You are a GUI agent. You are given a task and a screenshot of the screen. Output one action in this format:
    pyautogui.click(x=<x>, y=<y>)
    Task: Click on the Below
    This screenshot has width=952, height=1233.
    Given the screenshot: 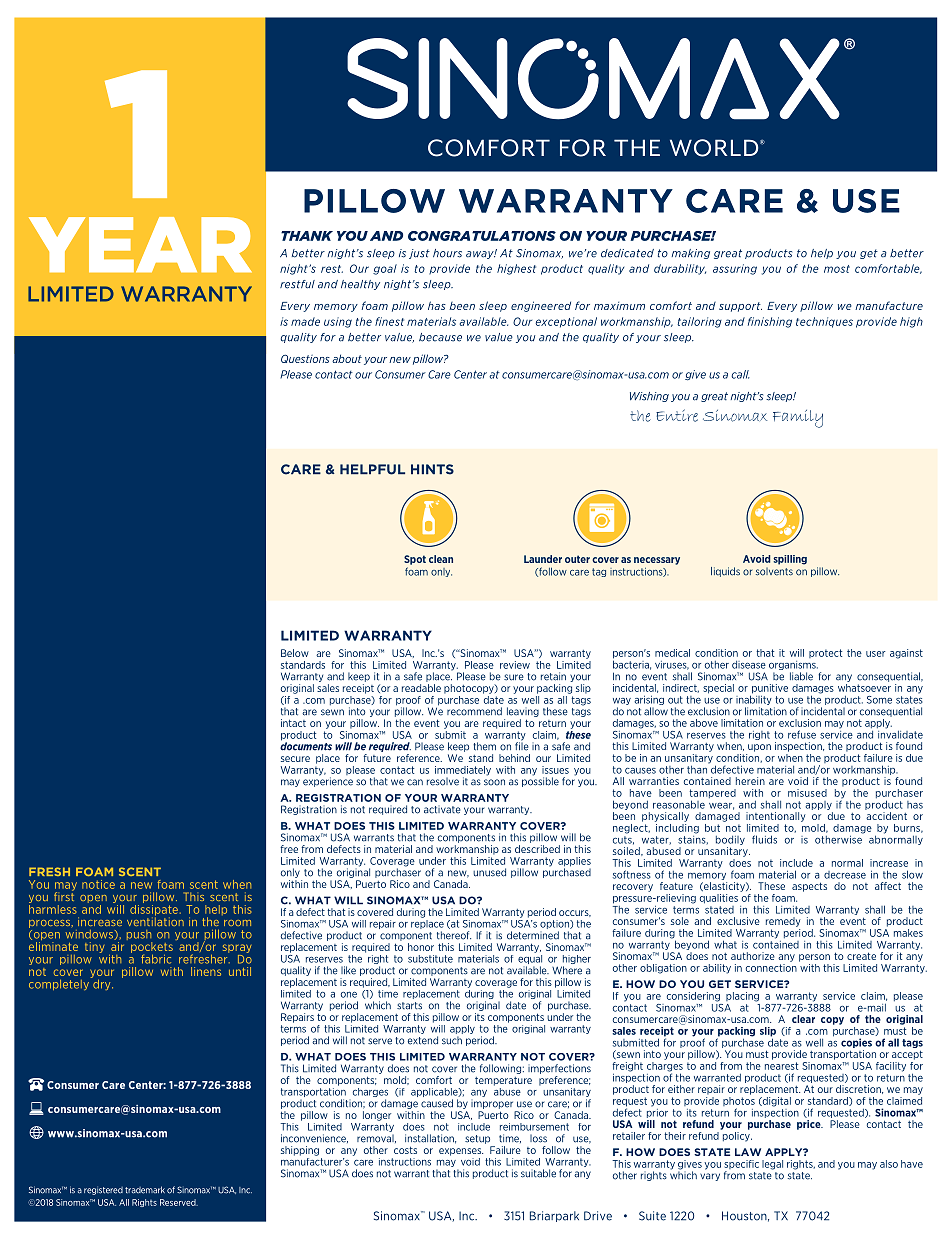 What is the action you would take?
    pyautogui.click(x=295, y=653)
